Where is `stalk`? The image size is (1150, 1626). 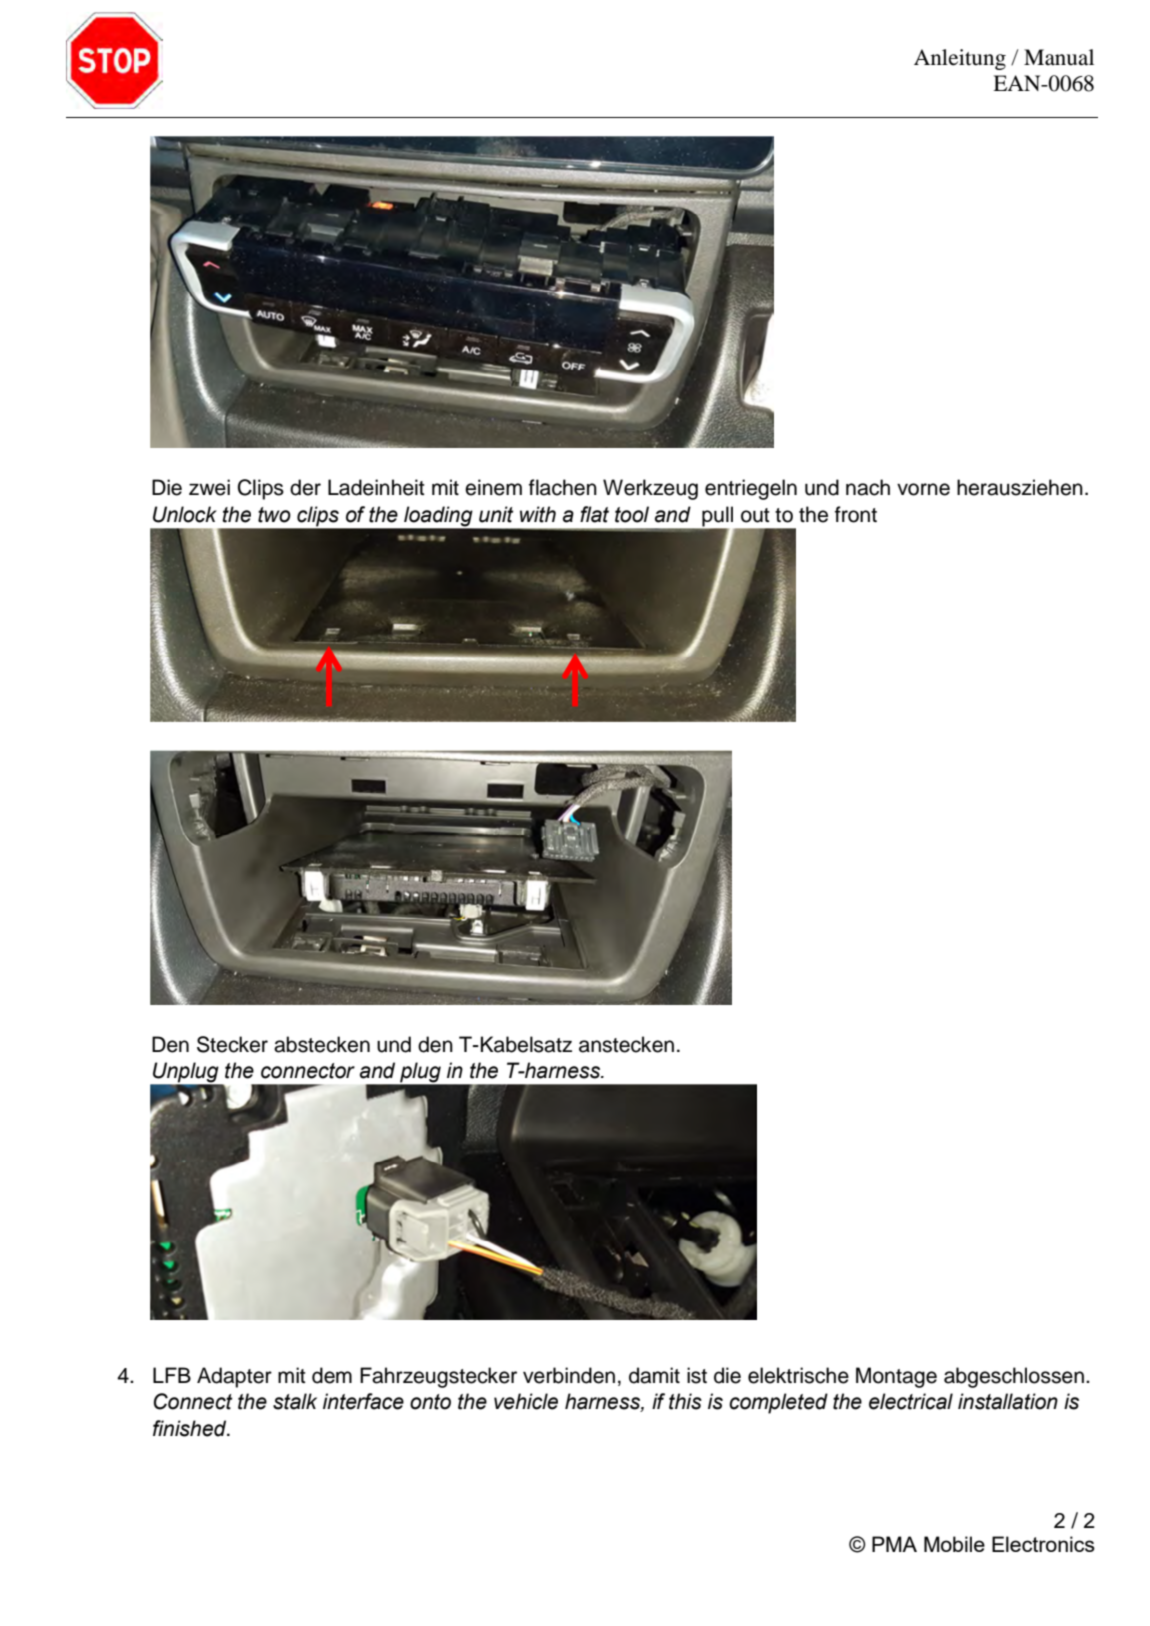
stalk is located at coordinates (295, 1401).
